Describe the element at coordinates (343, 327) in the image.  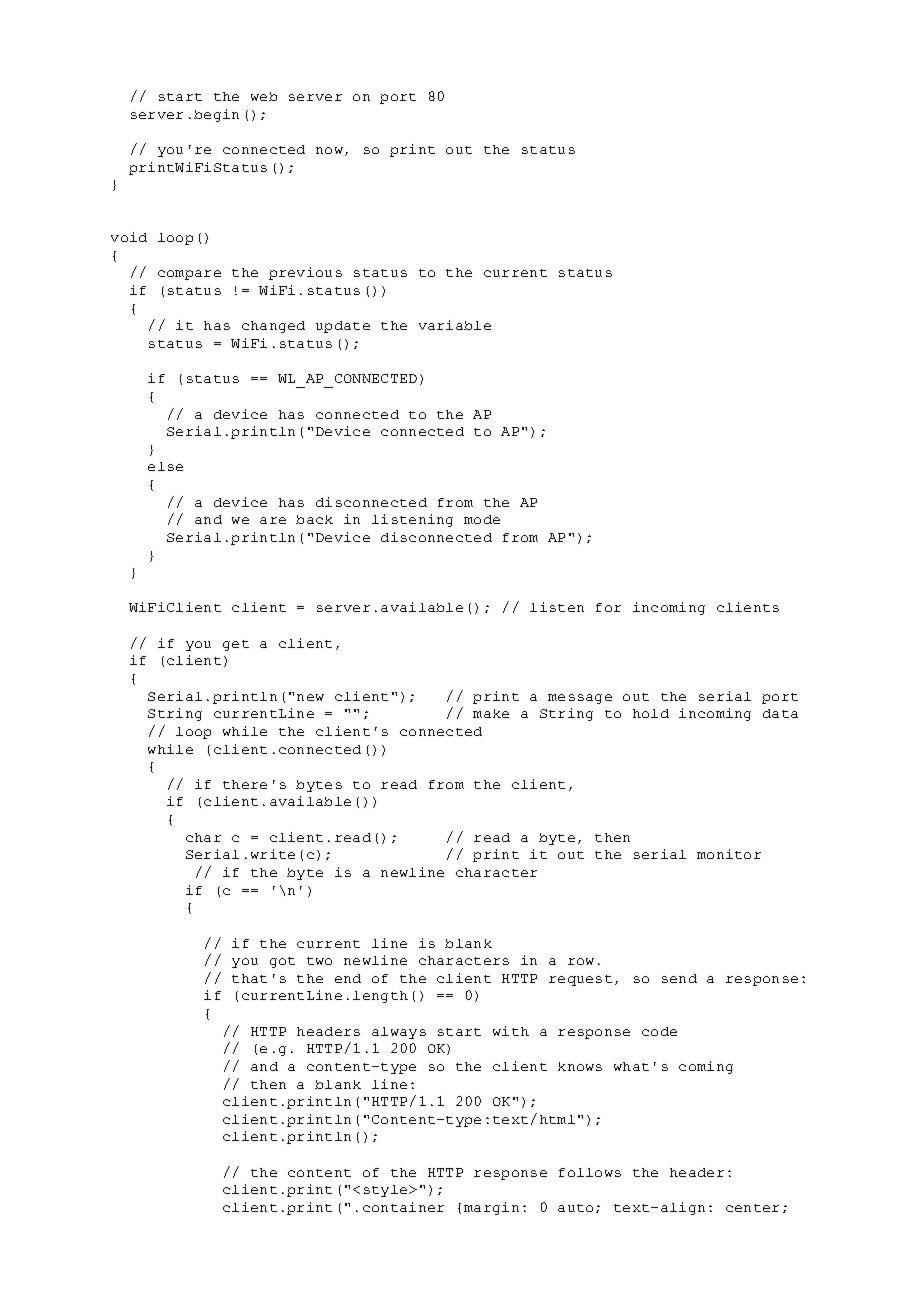
I see `update` at that location.
